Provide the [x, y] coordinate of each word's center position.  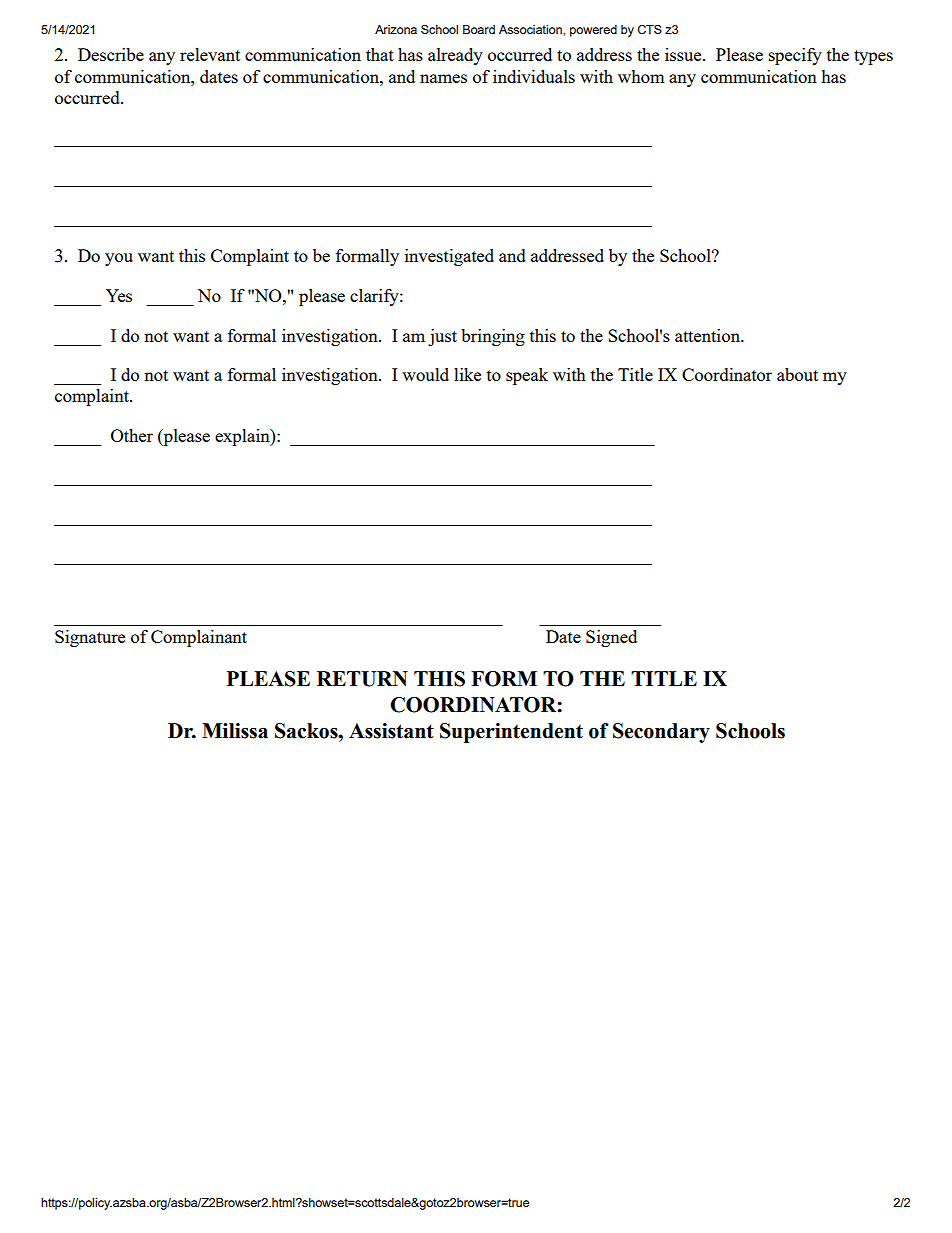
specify [795, 56]
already [455, 56]
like [467, 374]
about [797, 374]
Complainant [199, 638]
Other [132, 435]
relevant [210, 54]
